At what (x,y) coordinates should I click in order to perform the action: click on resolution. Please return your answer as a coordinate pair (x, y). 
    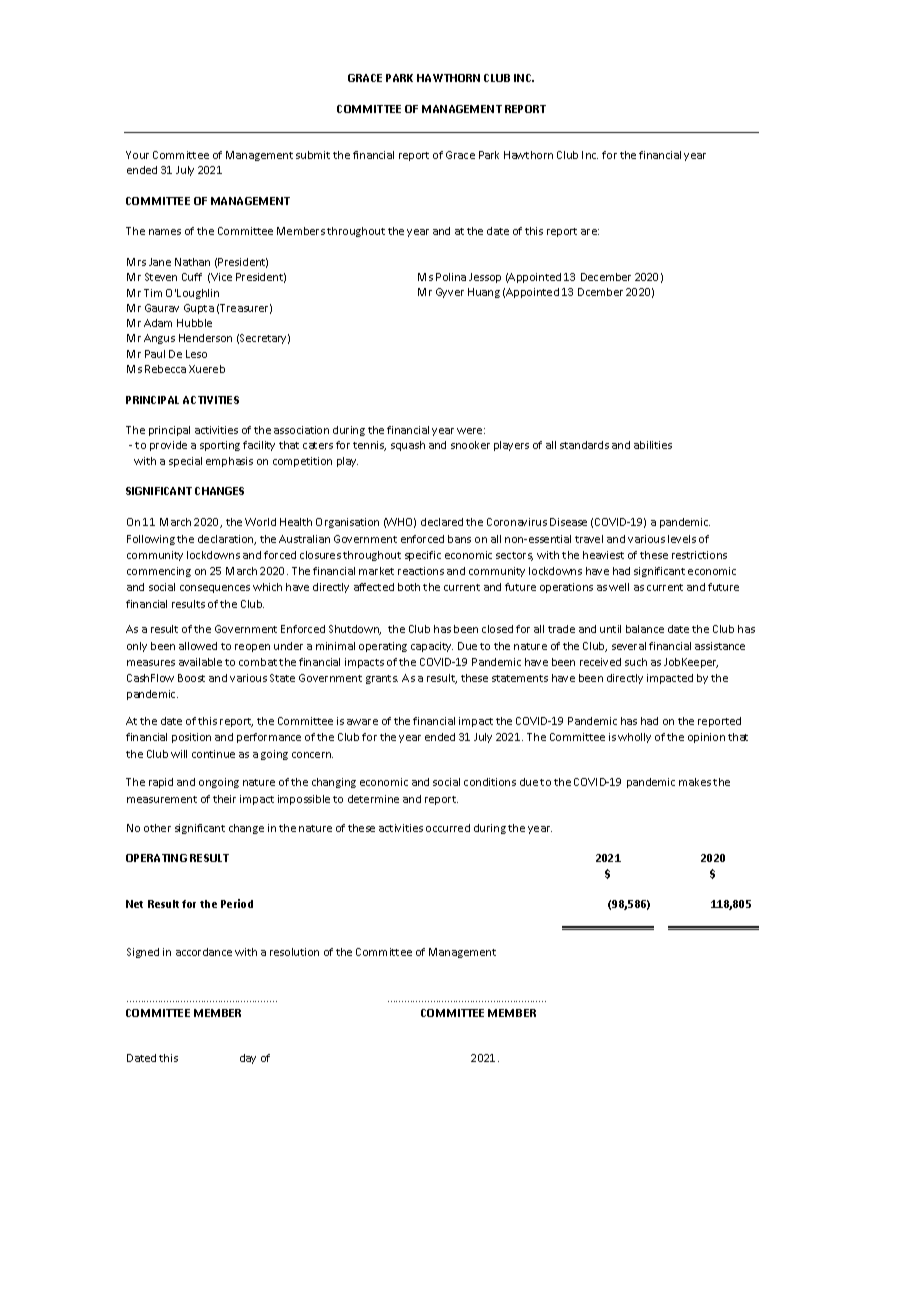
    Looking at the image, I should click on (294, 952).
